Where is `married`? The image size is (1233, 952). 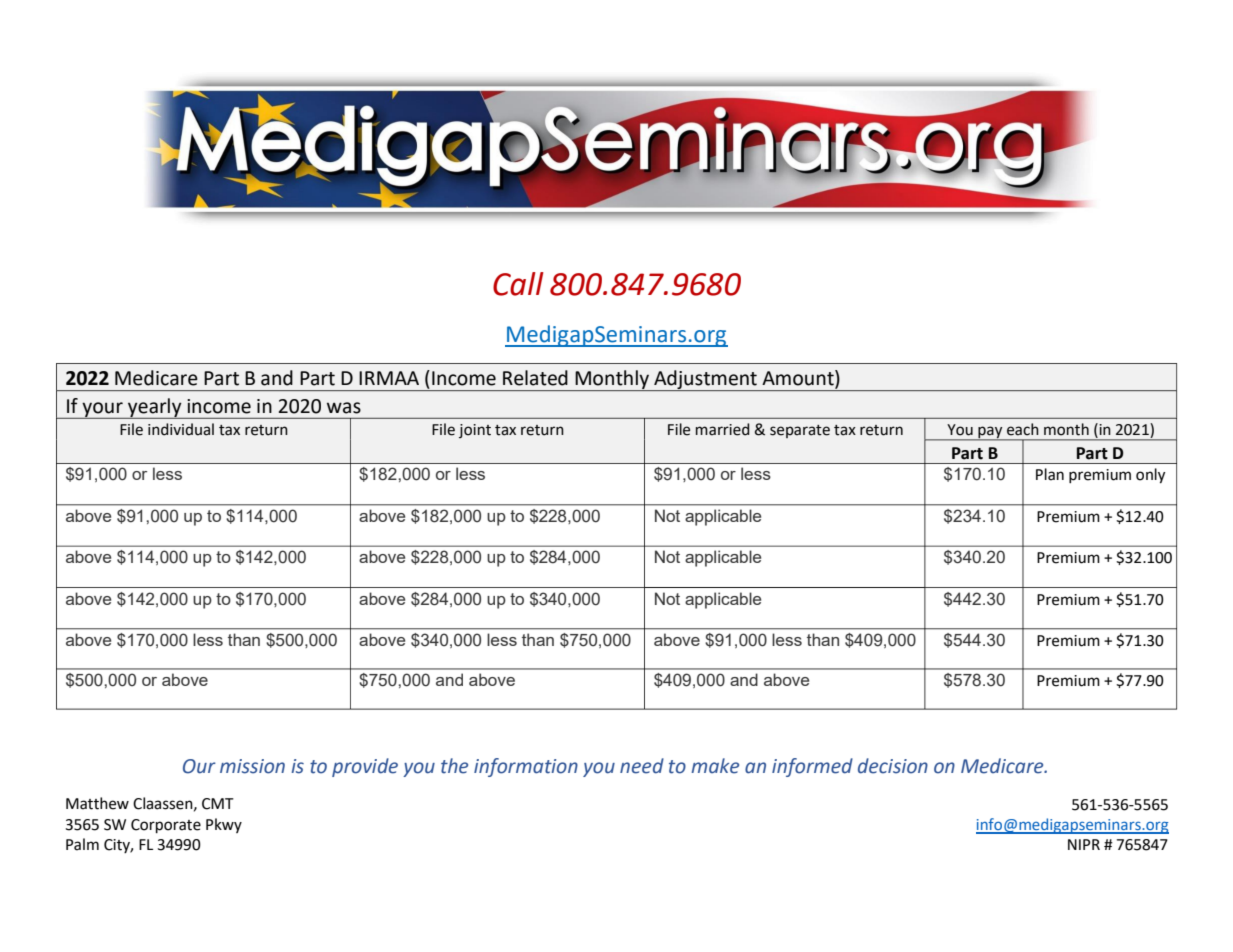 married is located at coordinates (723, 429).
